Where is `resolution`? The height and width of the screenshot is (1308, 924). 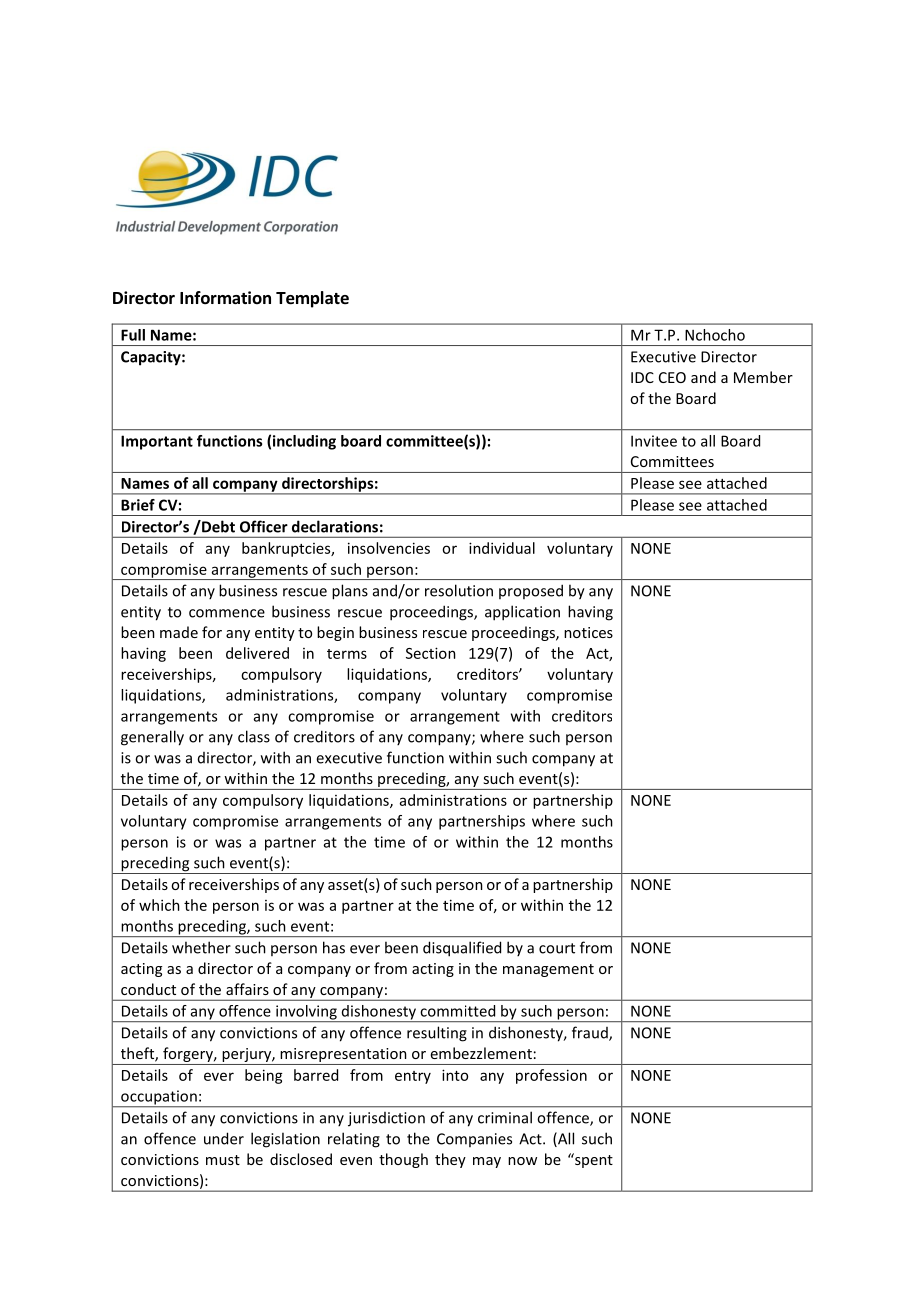
resolution is located at coordinates (459, 590).
